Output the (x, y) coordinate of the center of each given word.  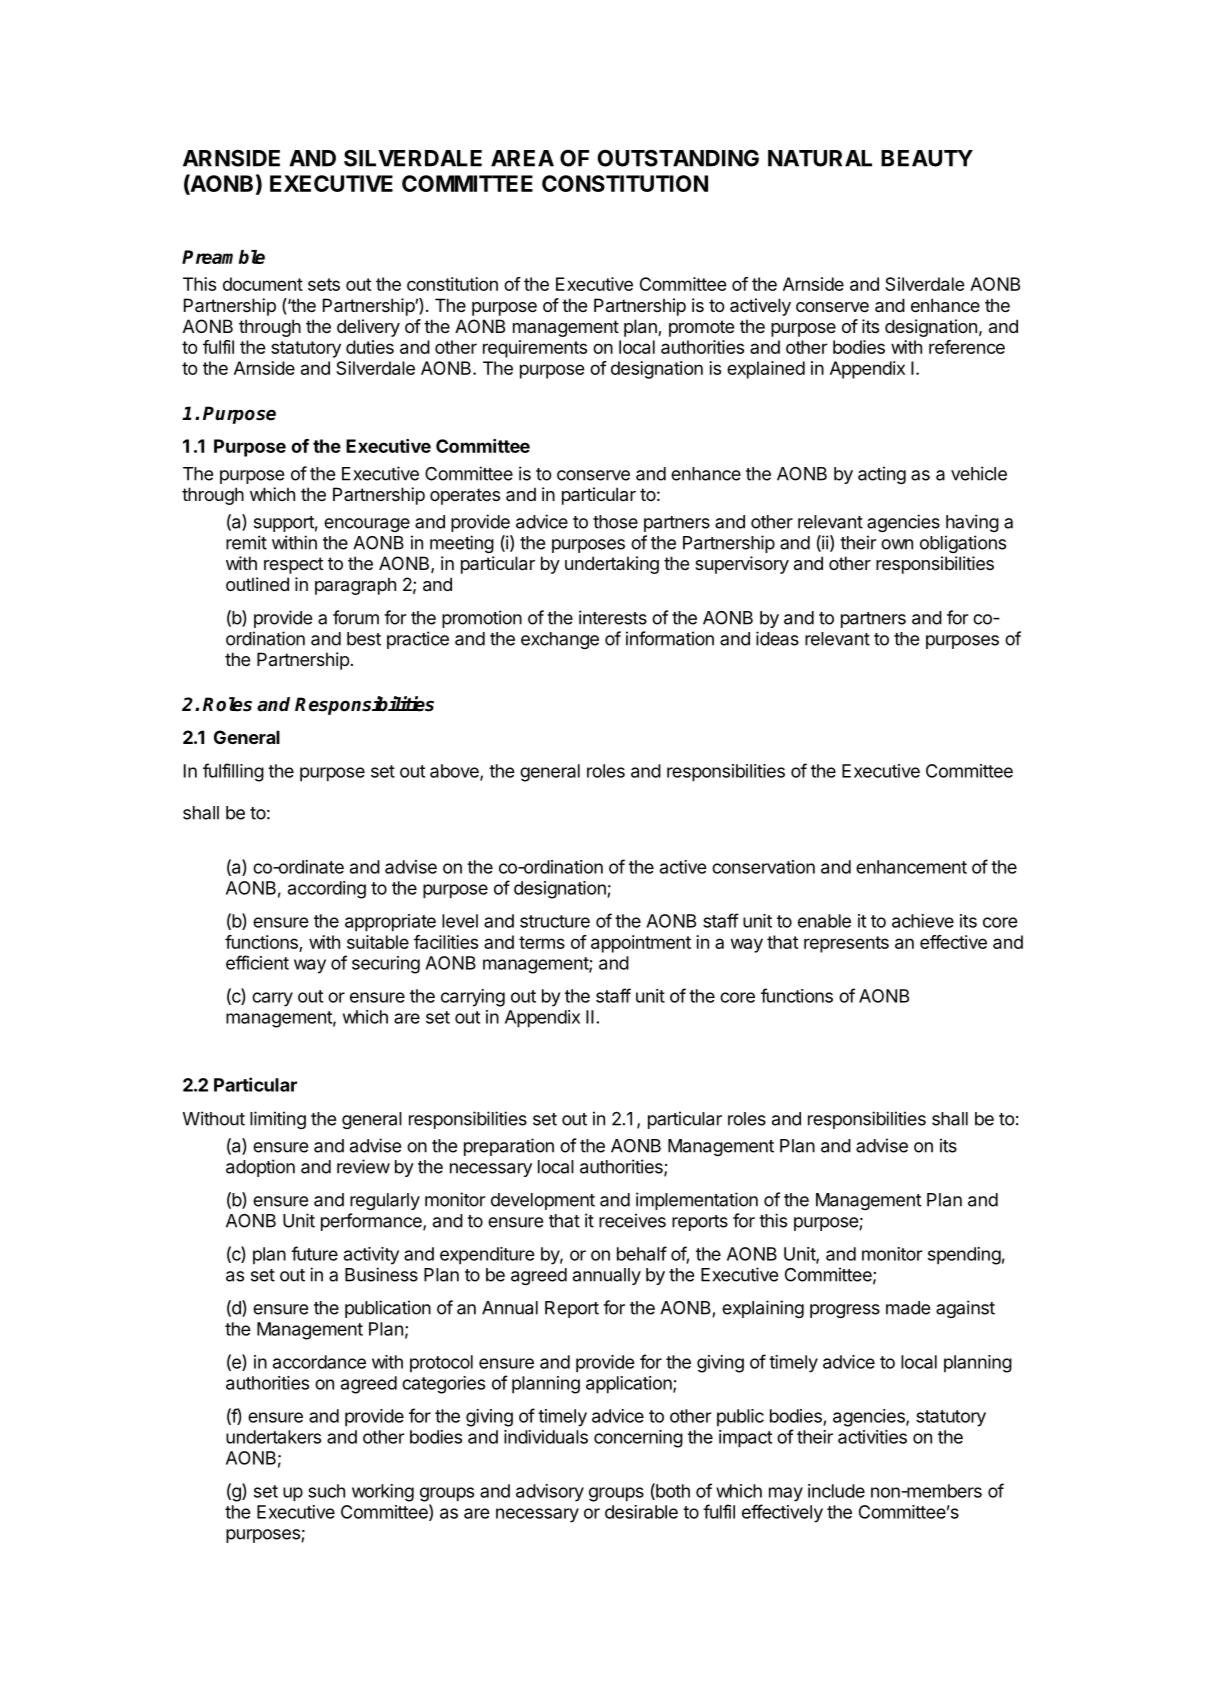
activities (872, 1437)
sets (324, 284)
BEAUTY (927, 158)
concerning (638, 1439)
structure (555, 921)
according (327, 890)
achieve (923, 921)
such (326, 1491)
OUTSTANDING (678, 158)
